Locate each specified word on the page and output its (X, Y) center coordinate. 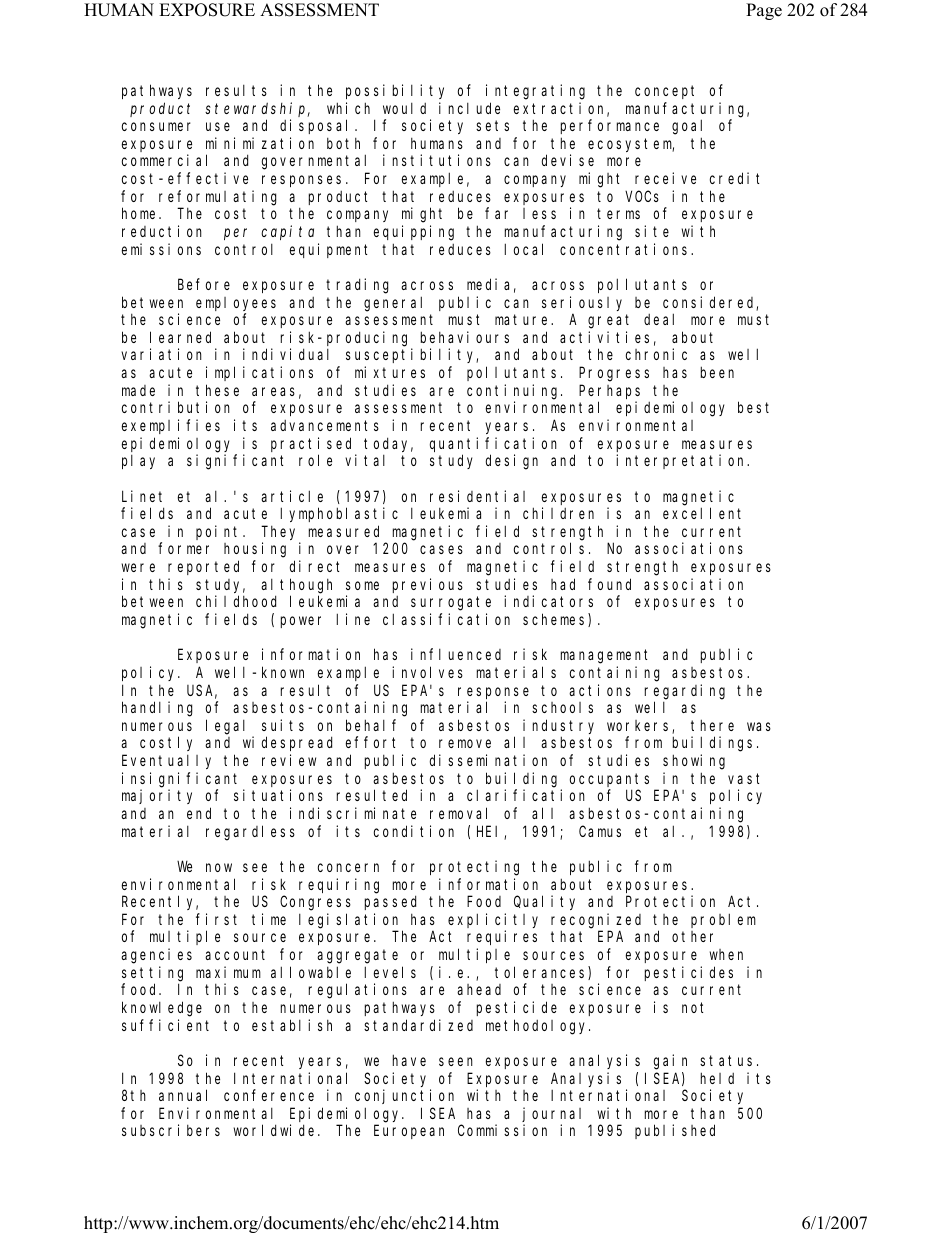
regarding (685, 692)
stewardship (257, 109)
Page (764, 11)
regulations (358, 991)
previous (428, 585)
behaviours (465, 337)
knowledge (162, 1009)
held (717, 1078)
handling (157, 709)
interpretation (682, 461)
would (404, 108)
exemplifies (171, 426)
